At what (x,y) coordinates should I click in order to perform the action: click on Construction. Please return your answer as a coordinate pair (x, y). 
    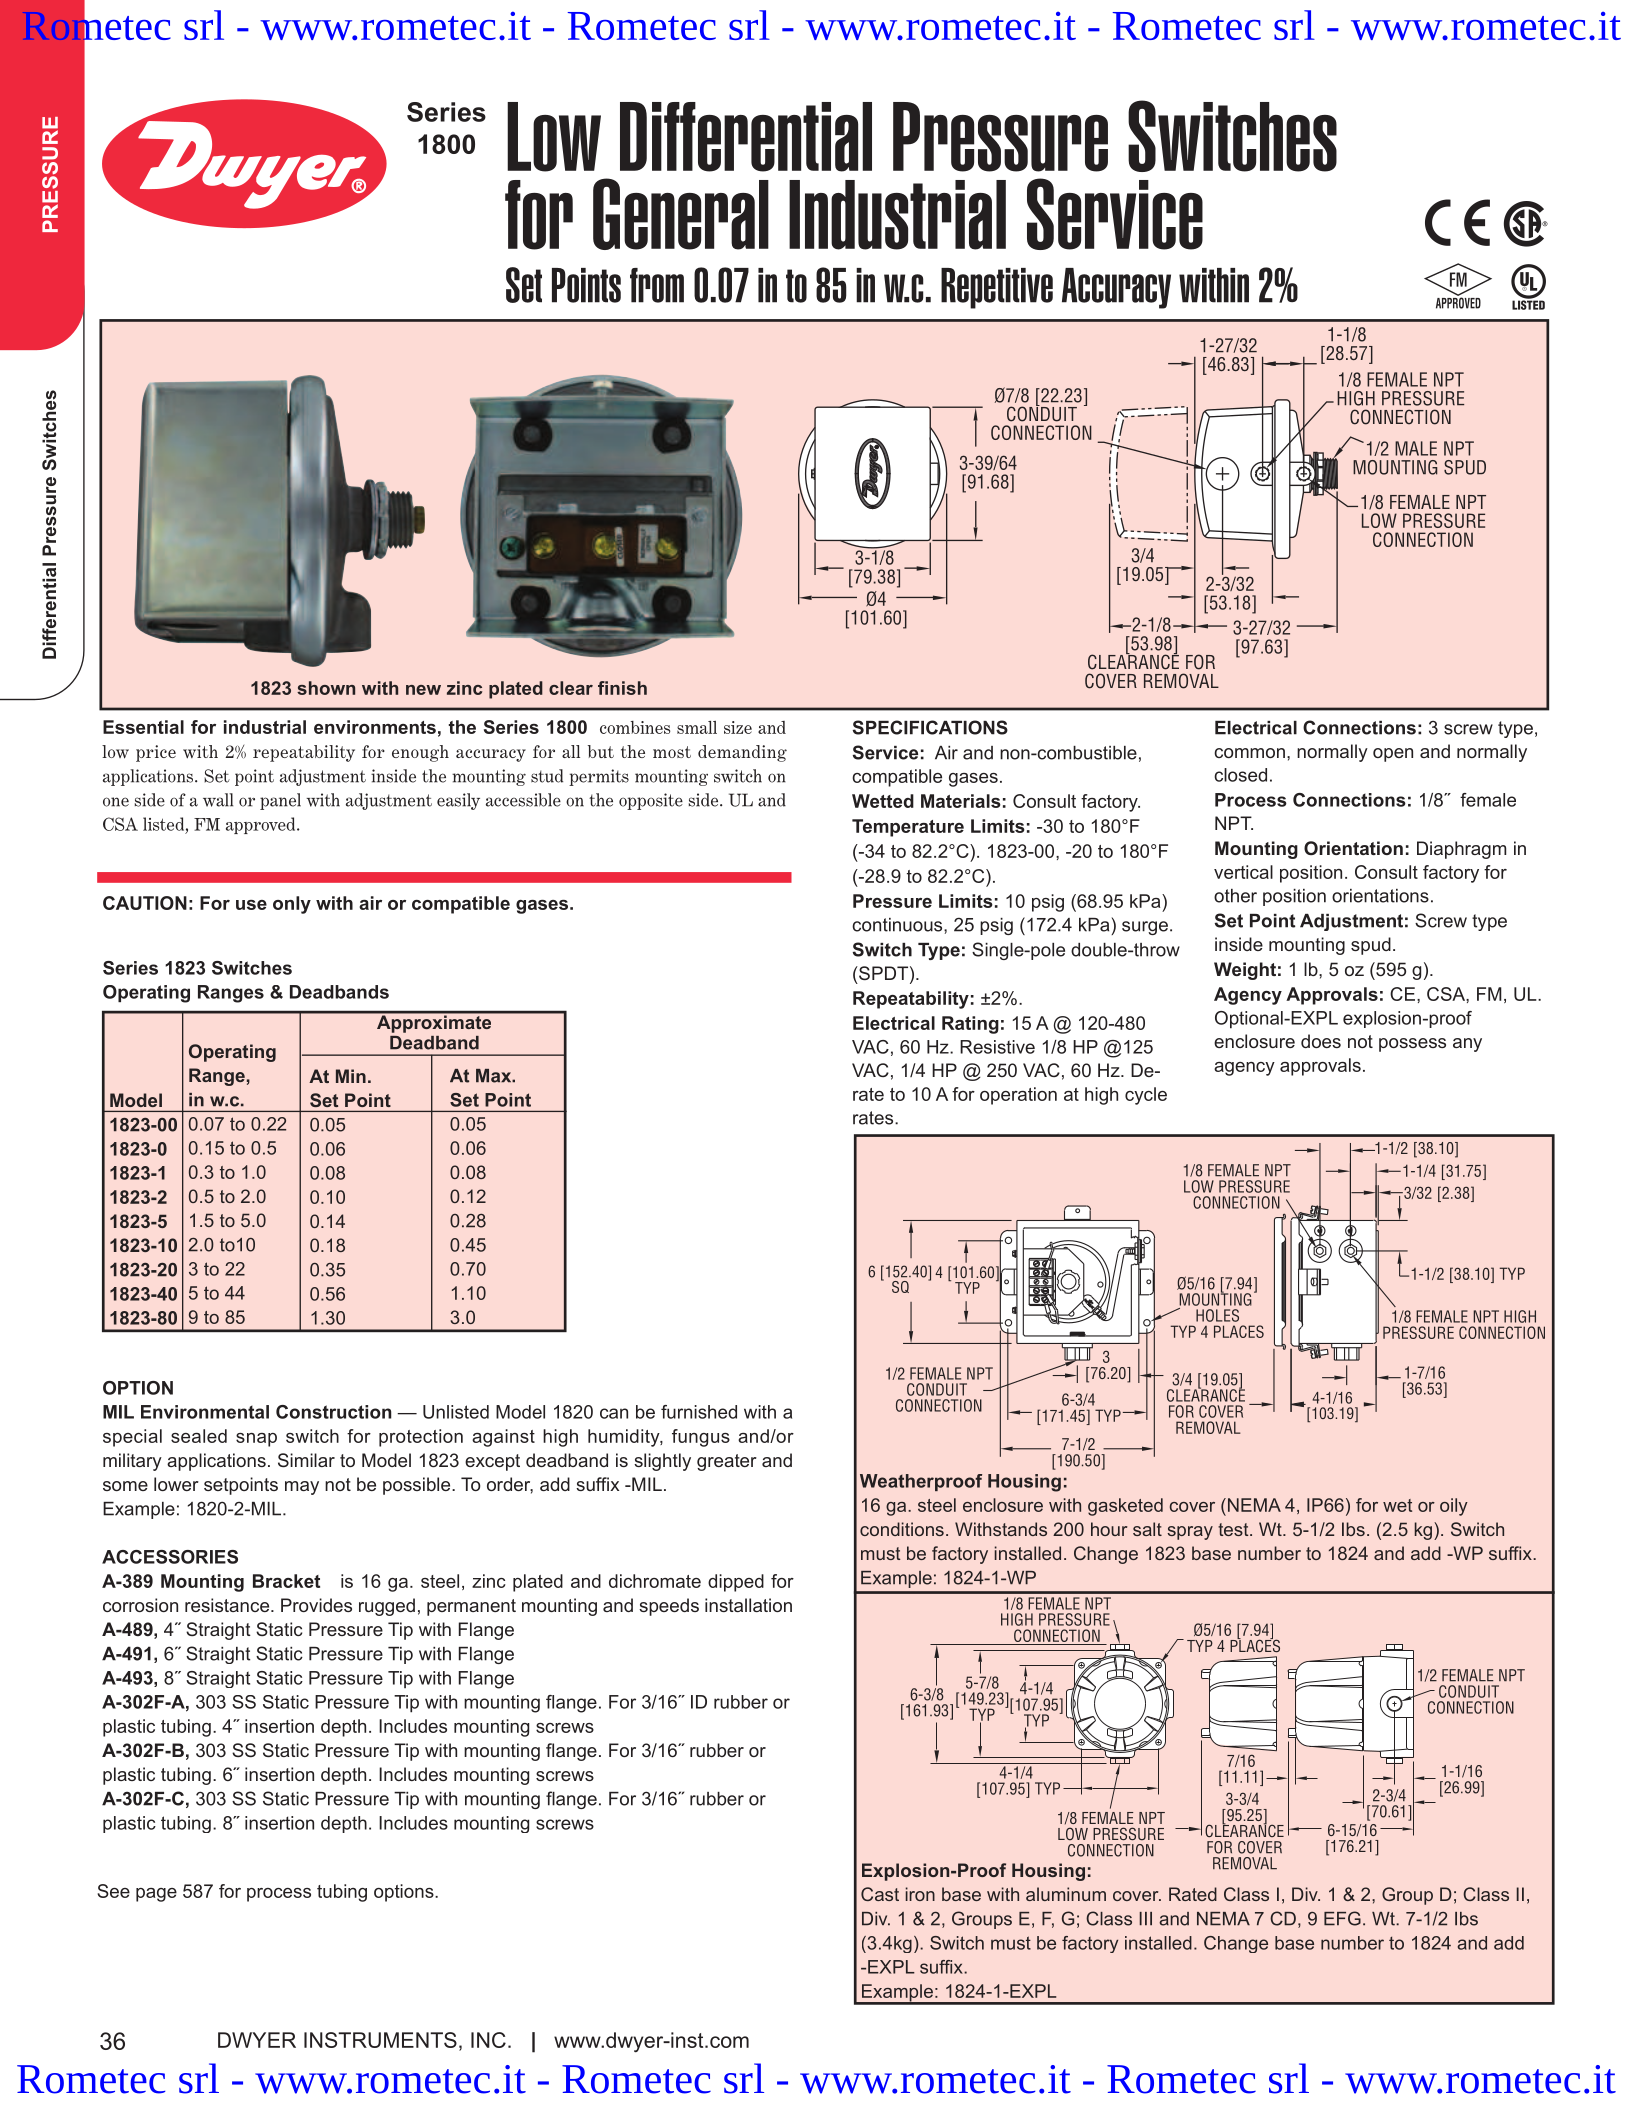
    Looking at the image, I should click on (334, 1412).
